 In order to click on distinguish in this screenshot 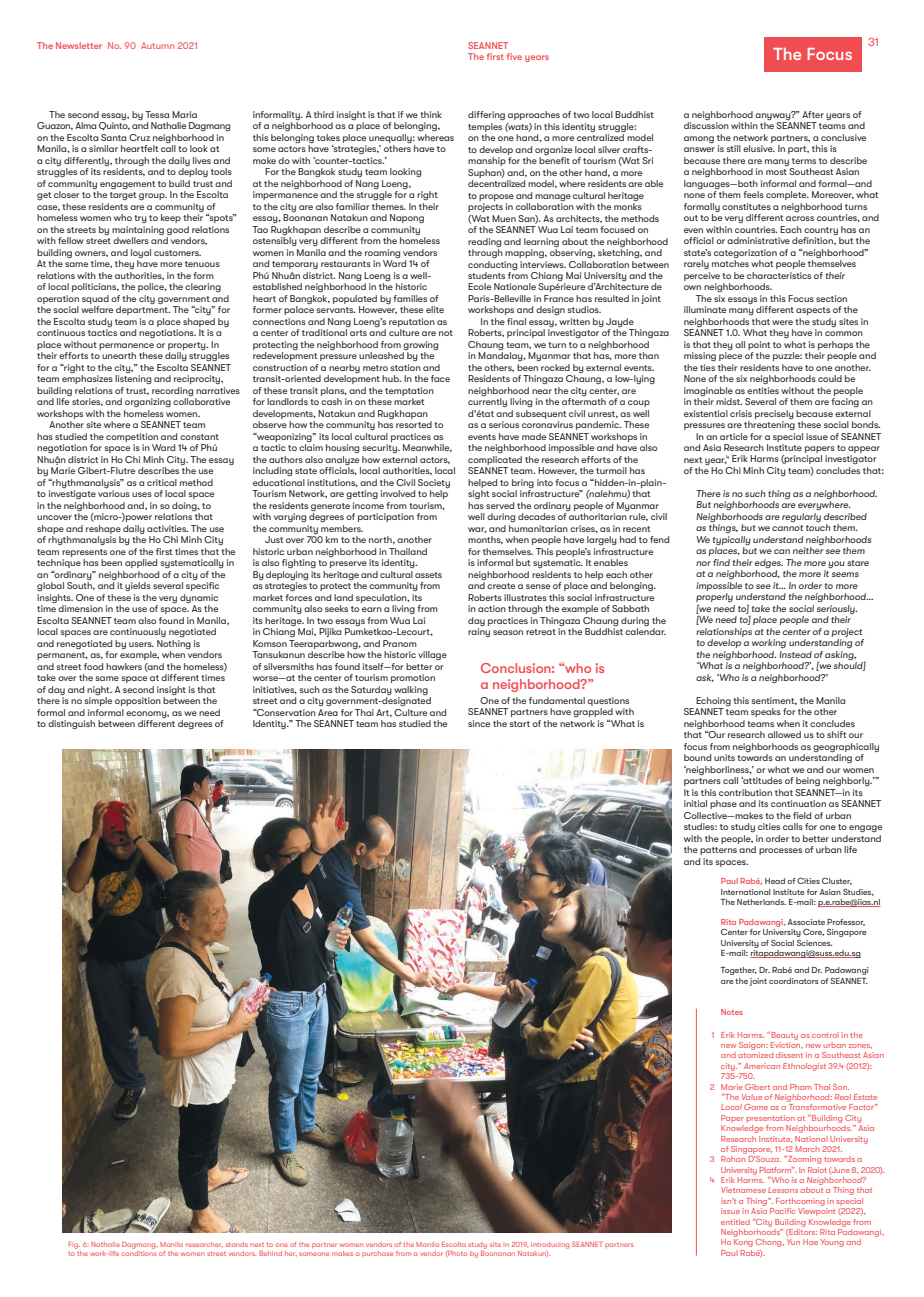, I will do `click(71, 724)`.
